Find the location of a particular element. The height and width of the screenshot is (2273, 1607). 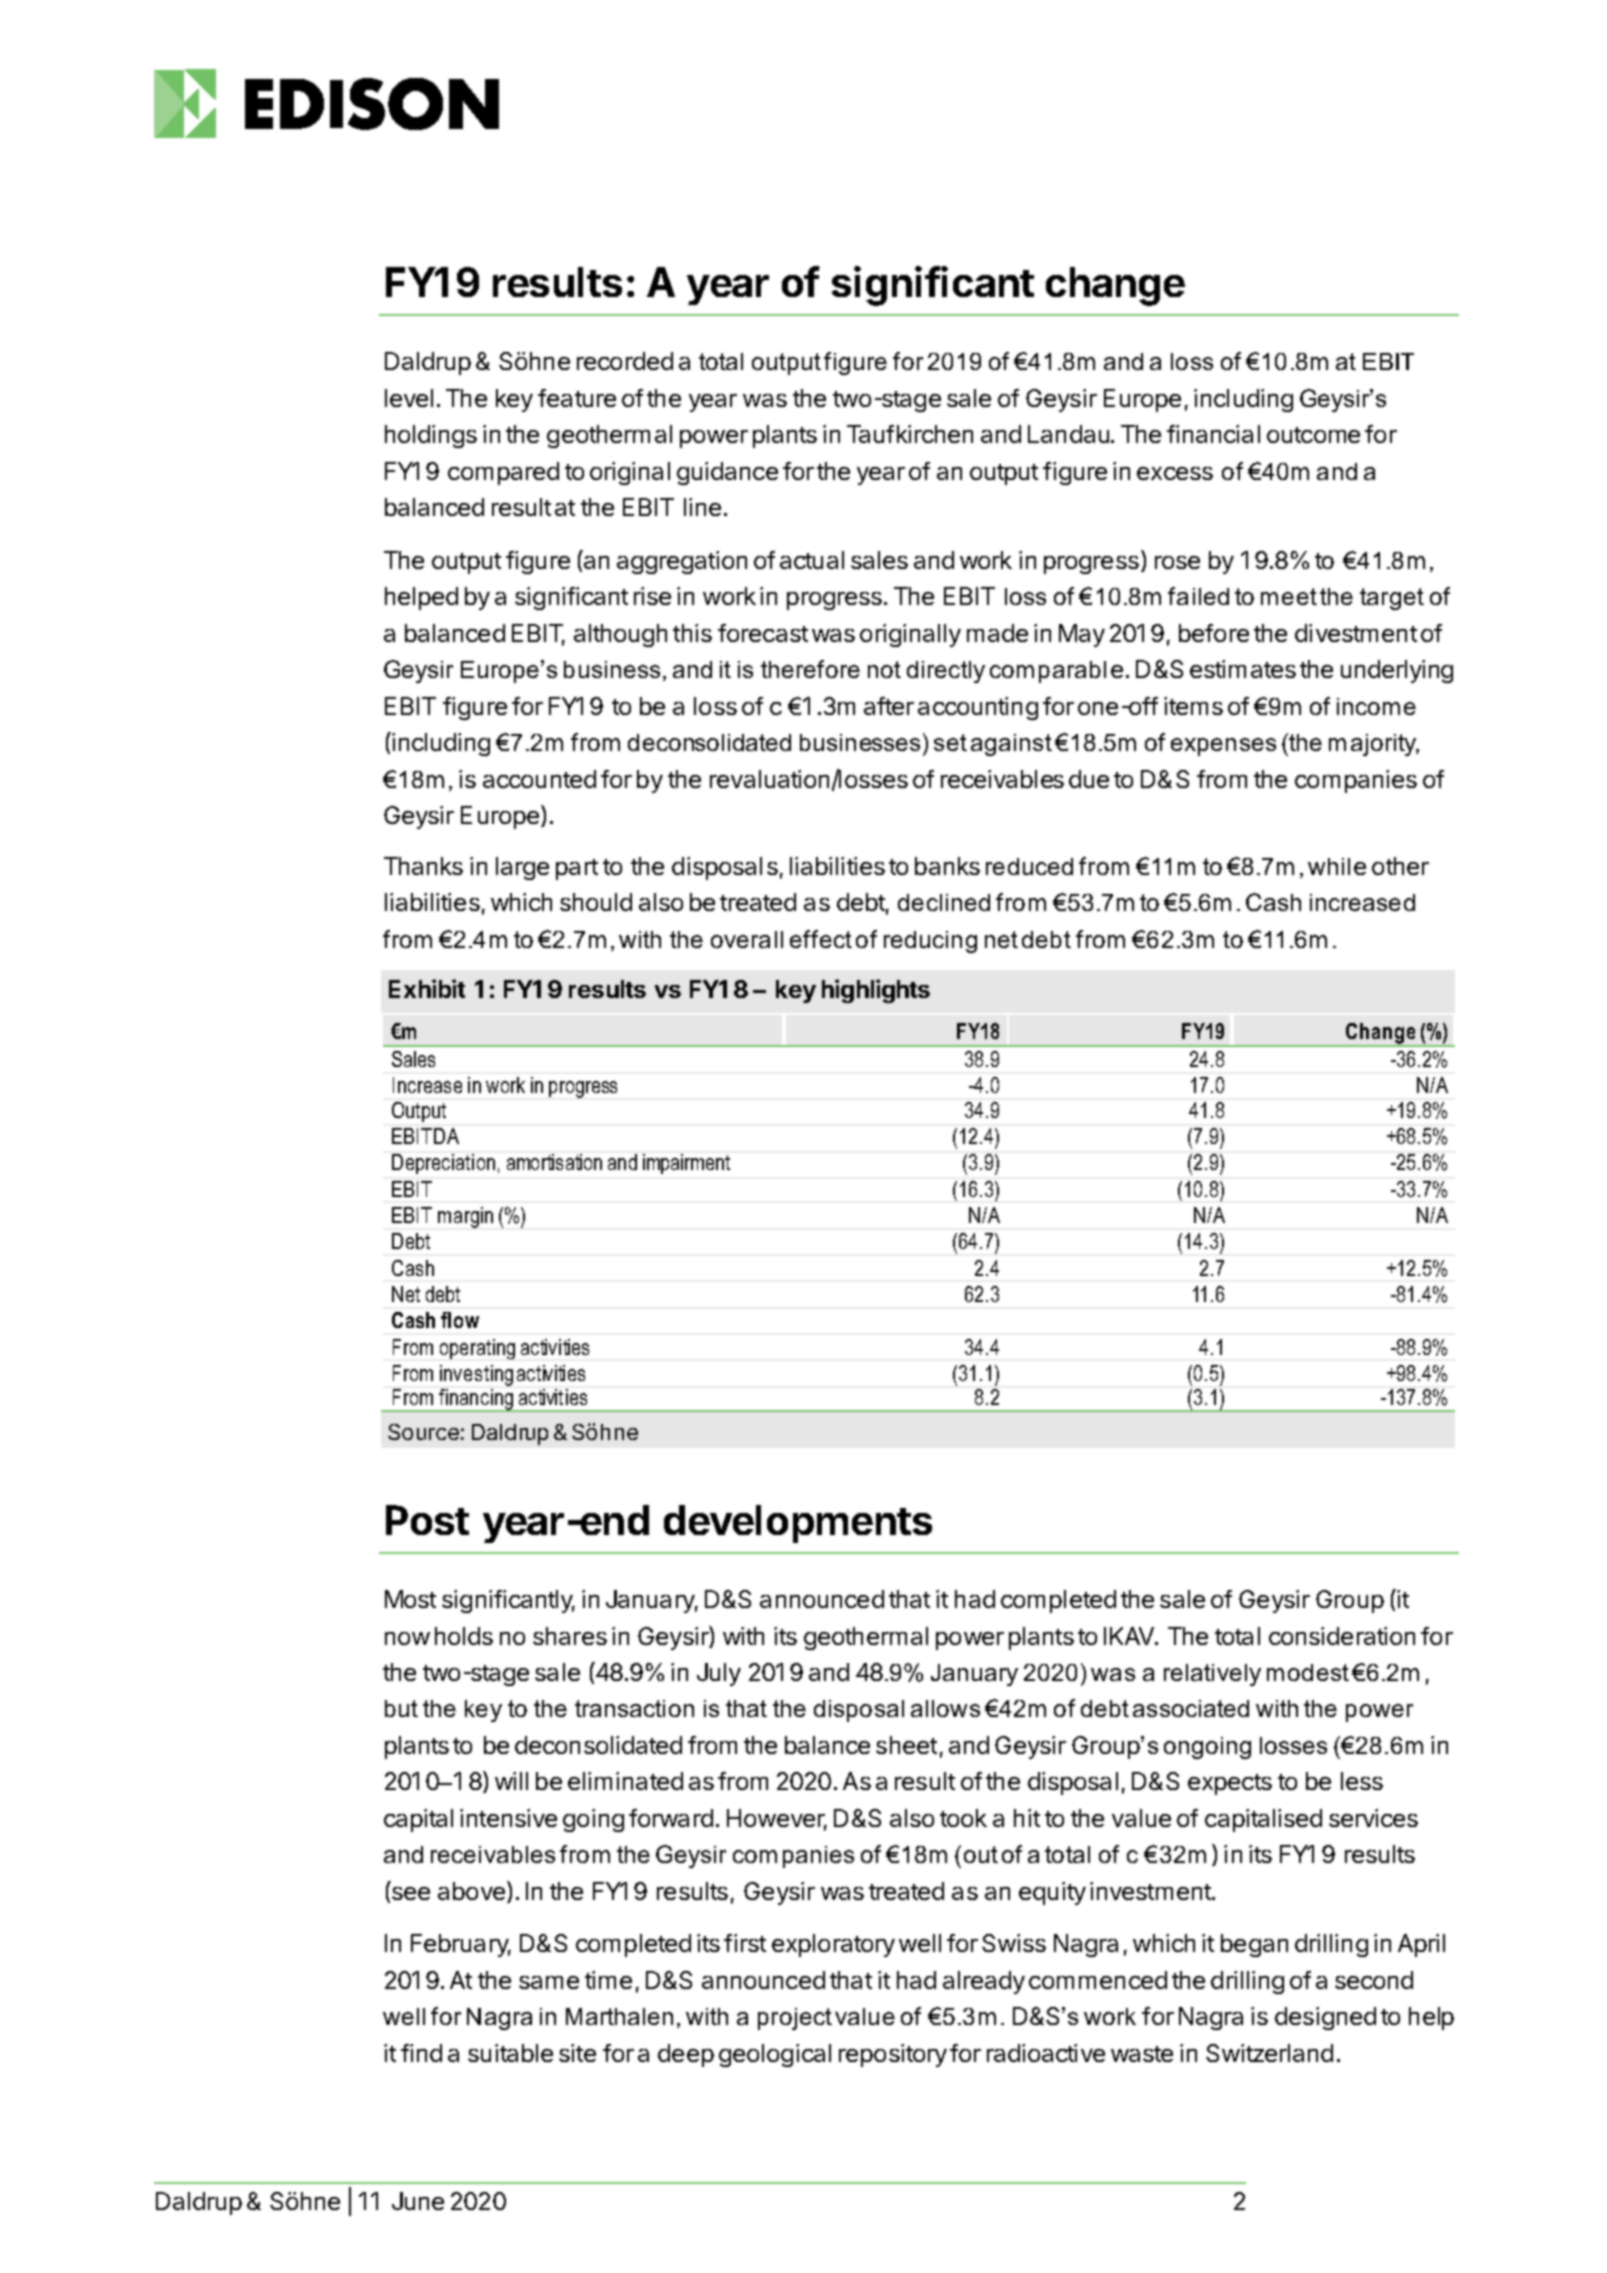

feature is located at coordinates (577, 398).
